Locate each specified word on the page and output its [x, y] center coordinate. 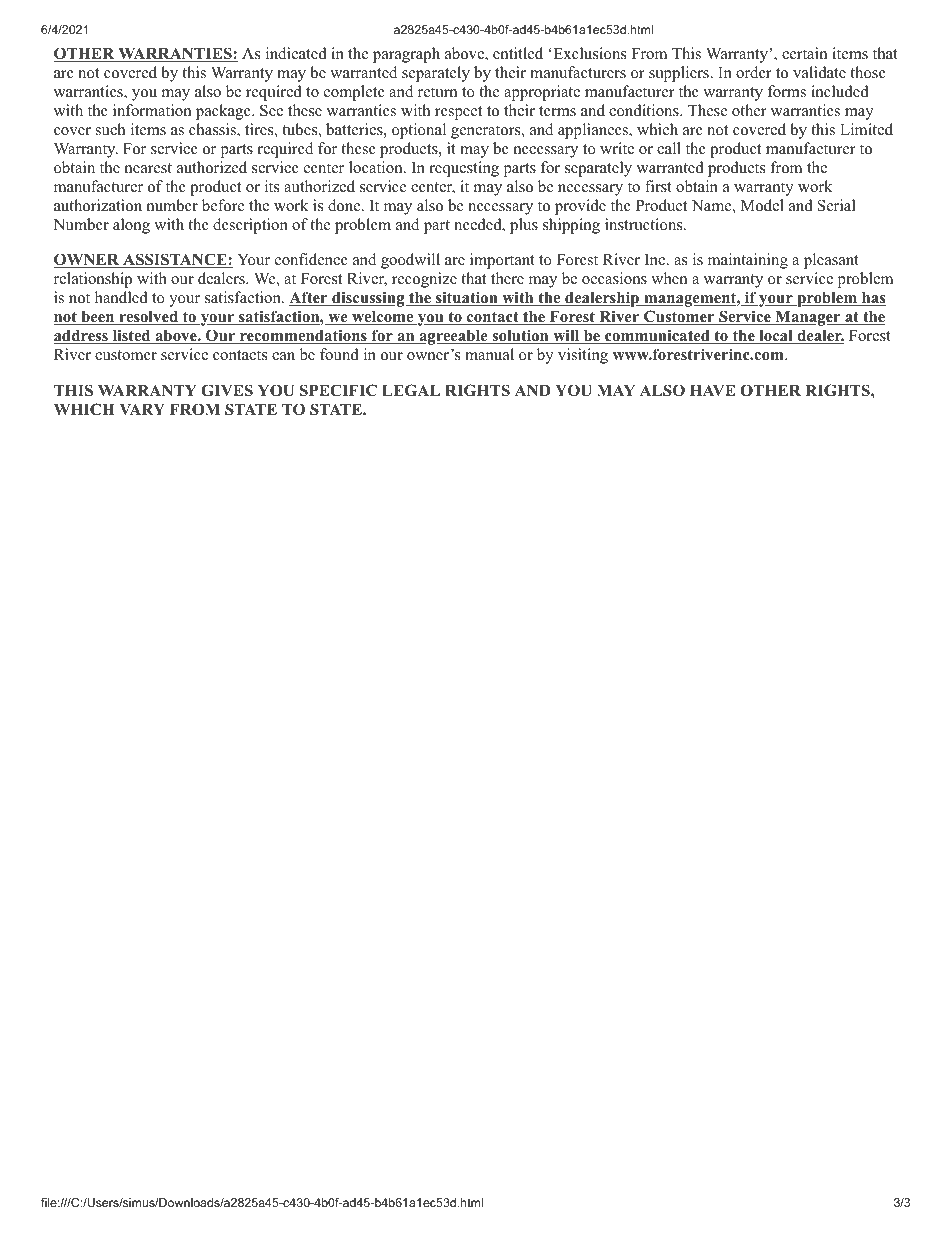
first [658, 186]
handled [121, 297]
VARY [142, 409]
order [754, 72]
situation [467, 298]
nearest [148, 168]
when [669, 278]
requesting [464, 169]
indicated [296, 53]
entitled [518, 53]
